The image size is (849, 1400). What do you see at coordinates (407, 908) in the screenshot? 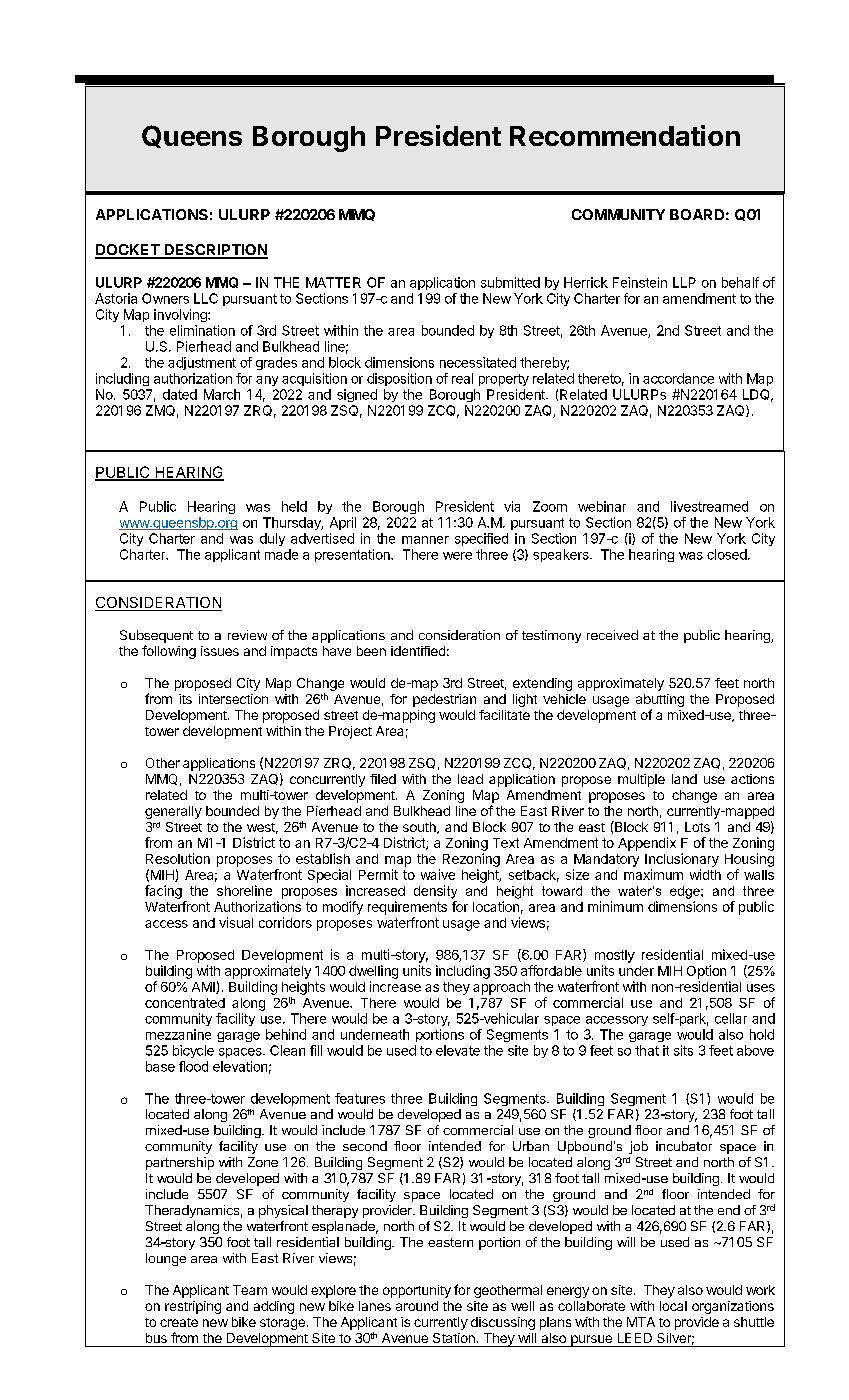
I see `requirements` at bounding box center [407, 908].
